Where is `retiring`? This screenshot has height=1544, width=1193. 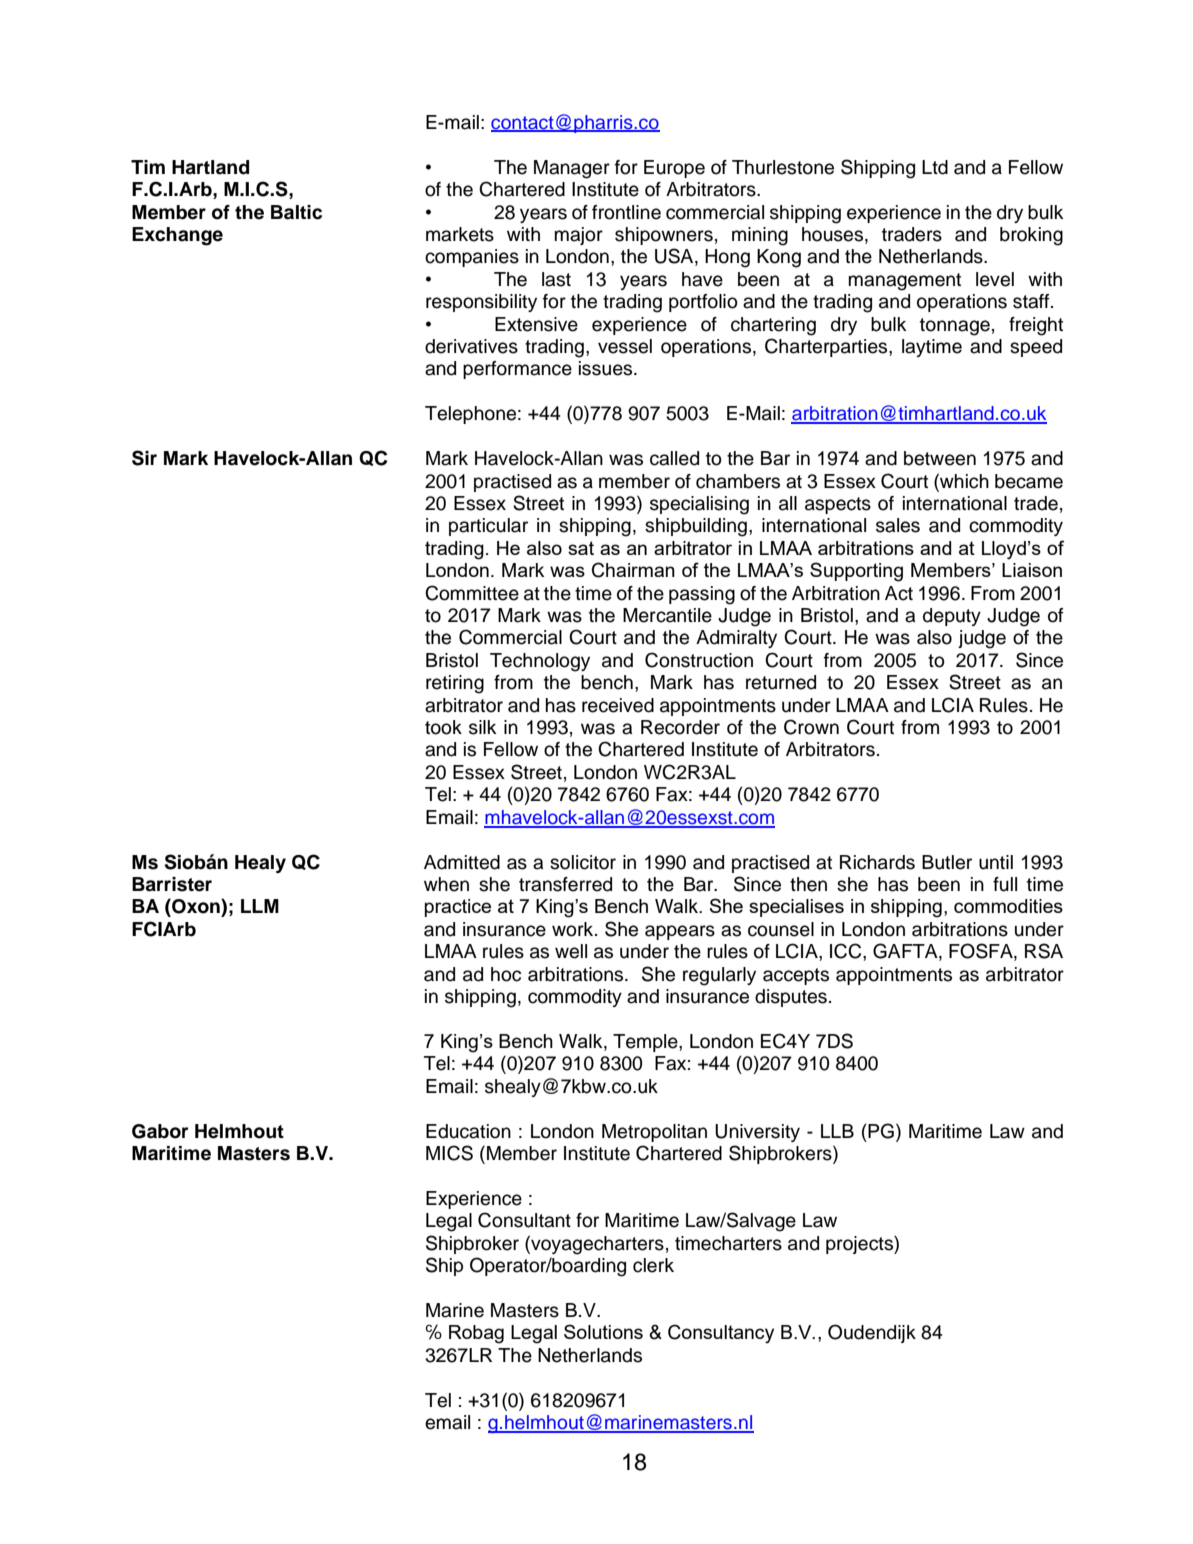 retiring is located at coordinates (455, 684).
